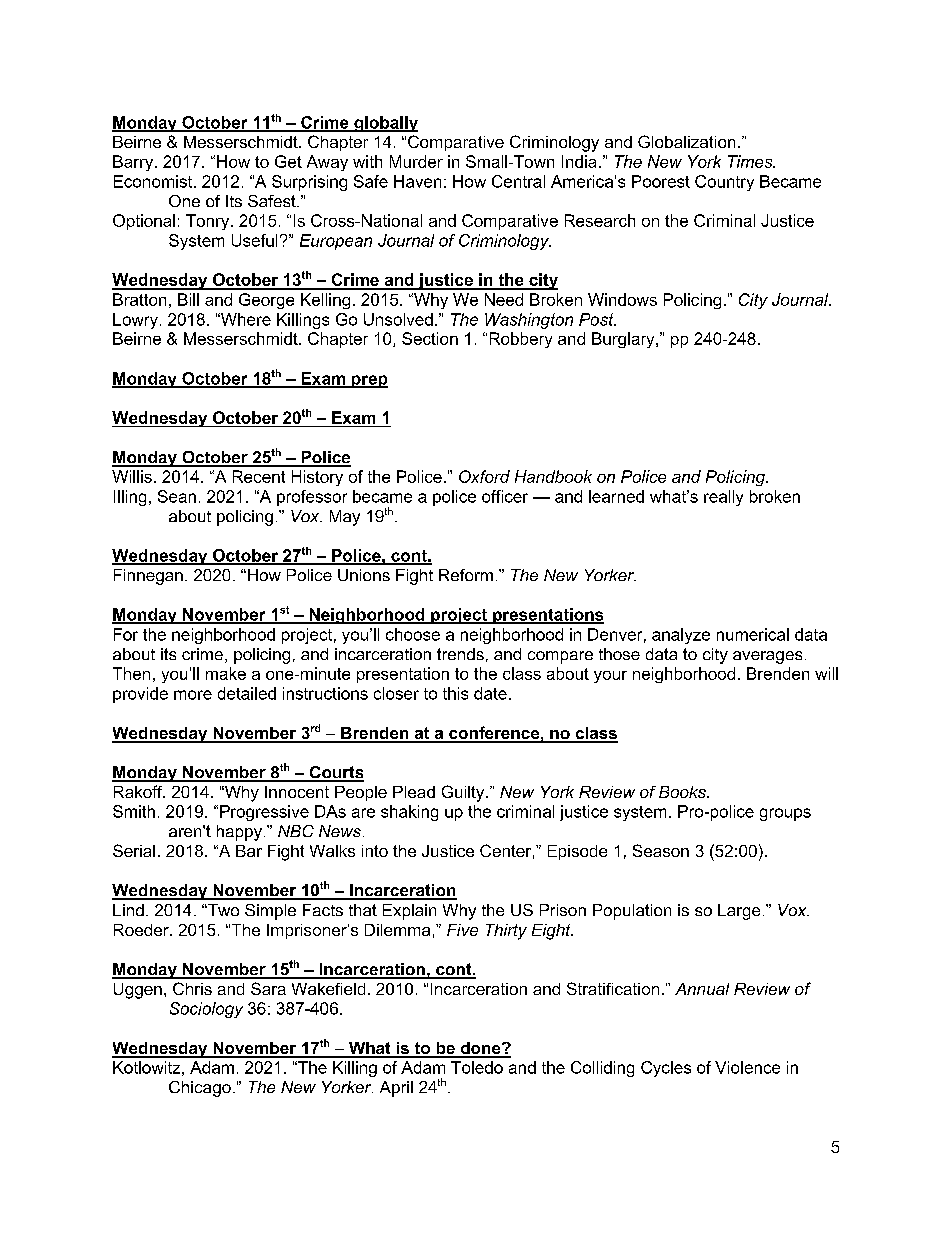 The image size is (952, 1233). I want to click on Murder, so click(416, 161).
